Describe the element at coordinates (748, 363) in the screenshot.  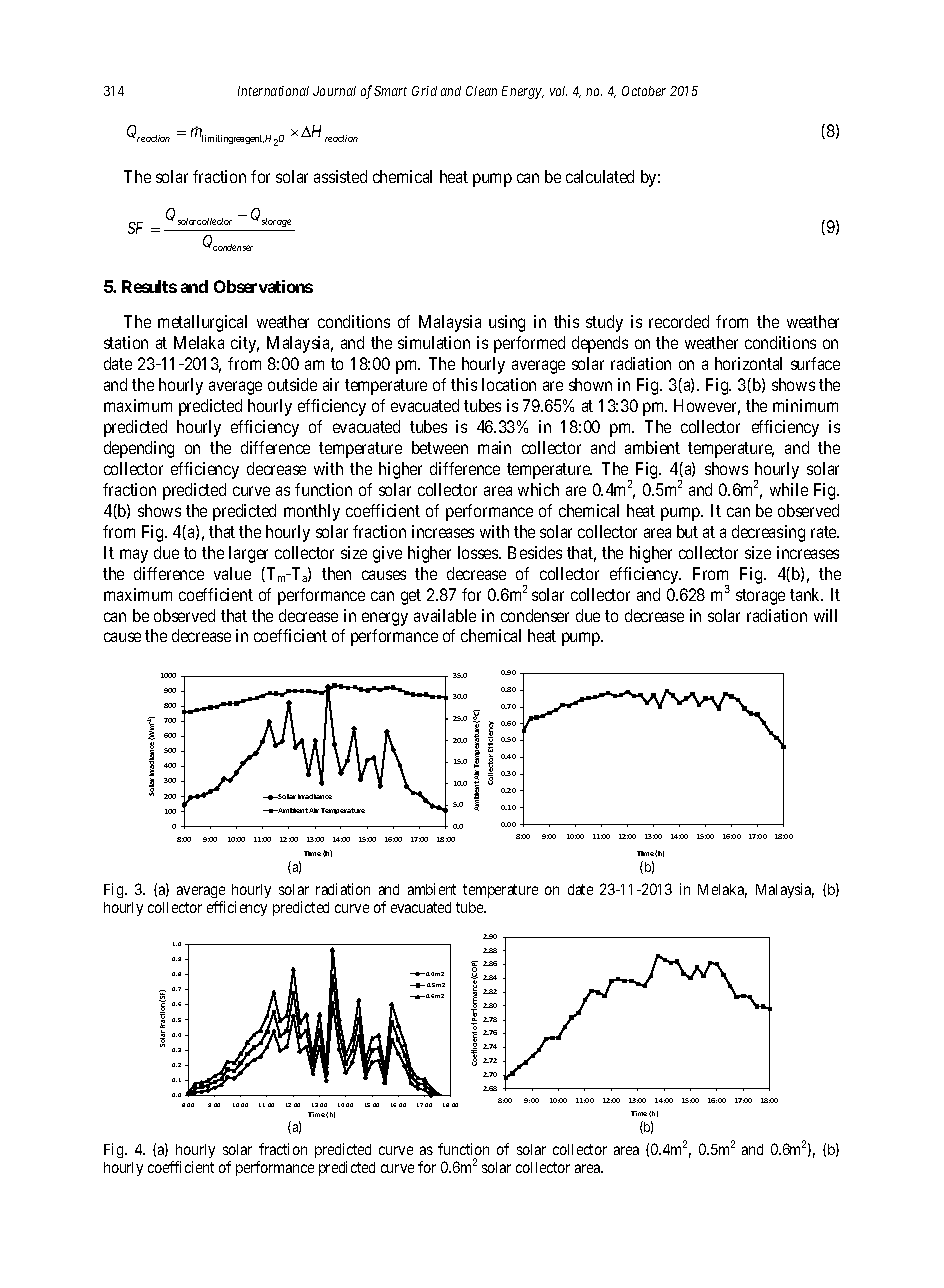
I see `horizontal` at that location.
